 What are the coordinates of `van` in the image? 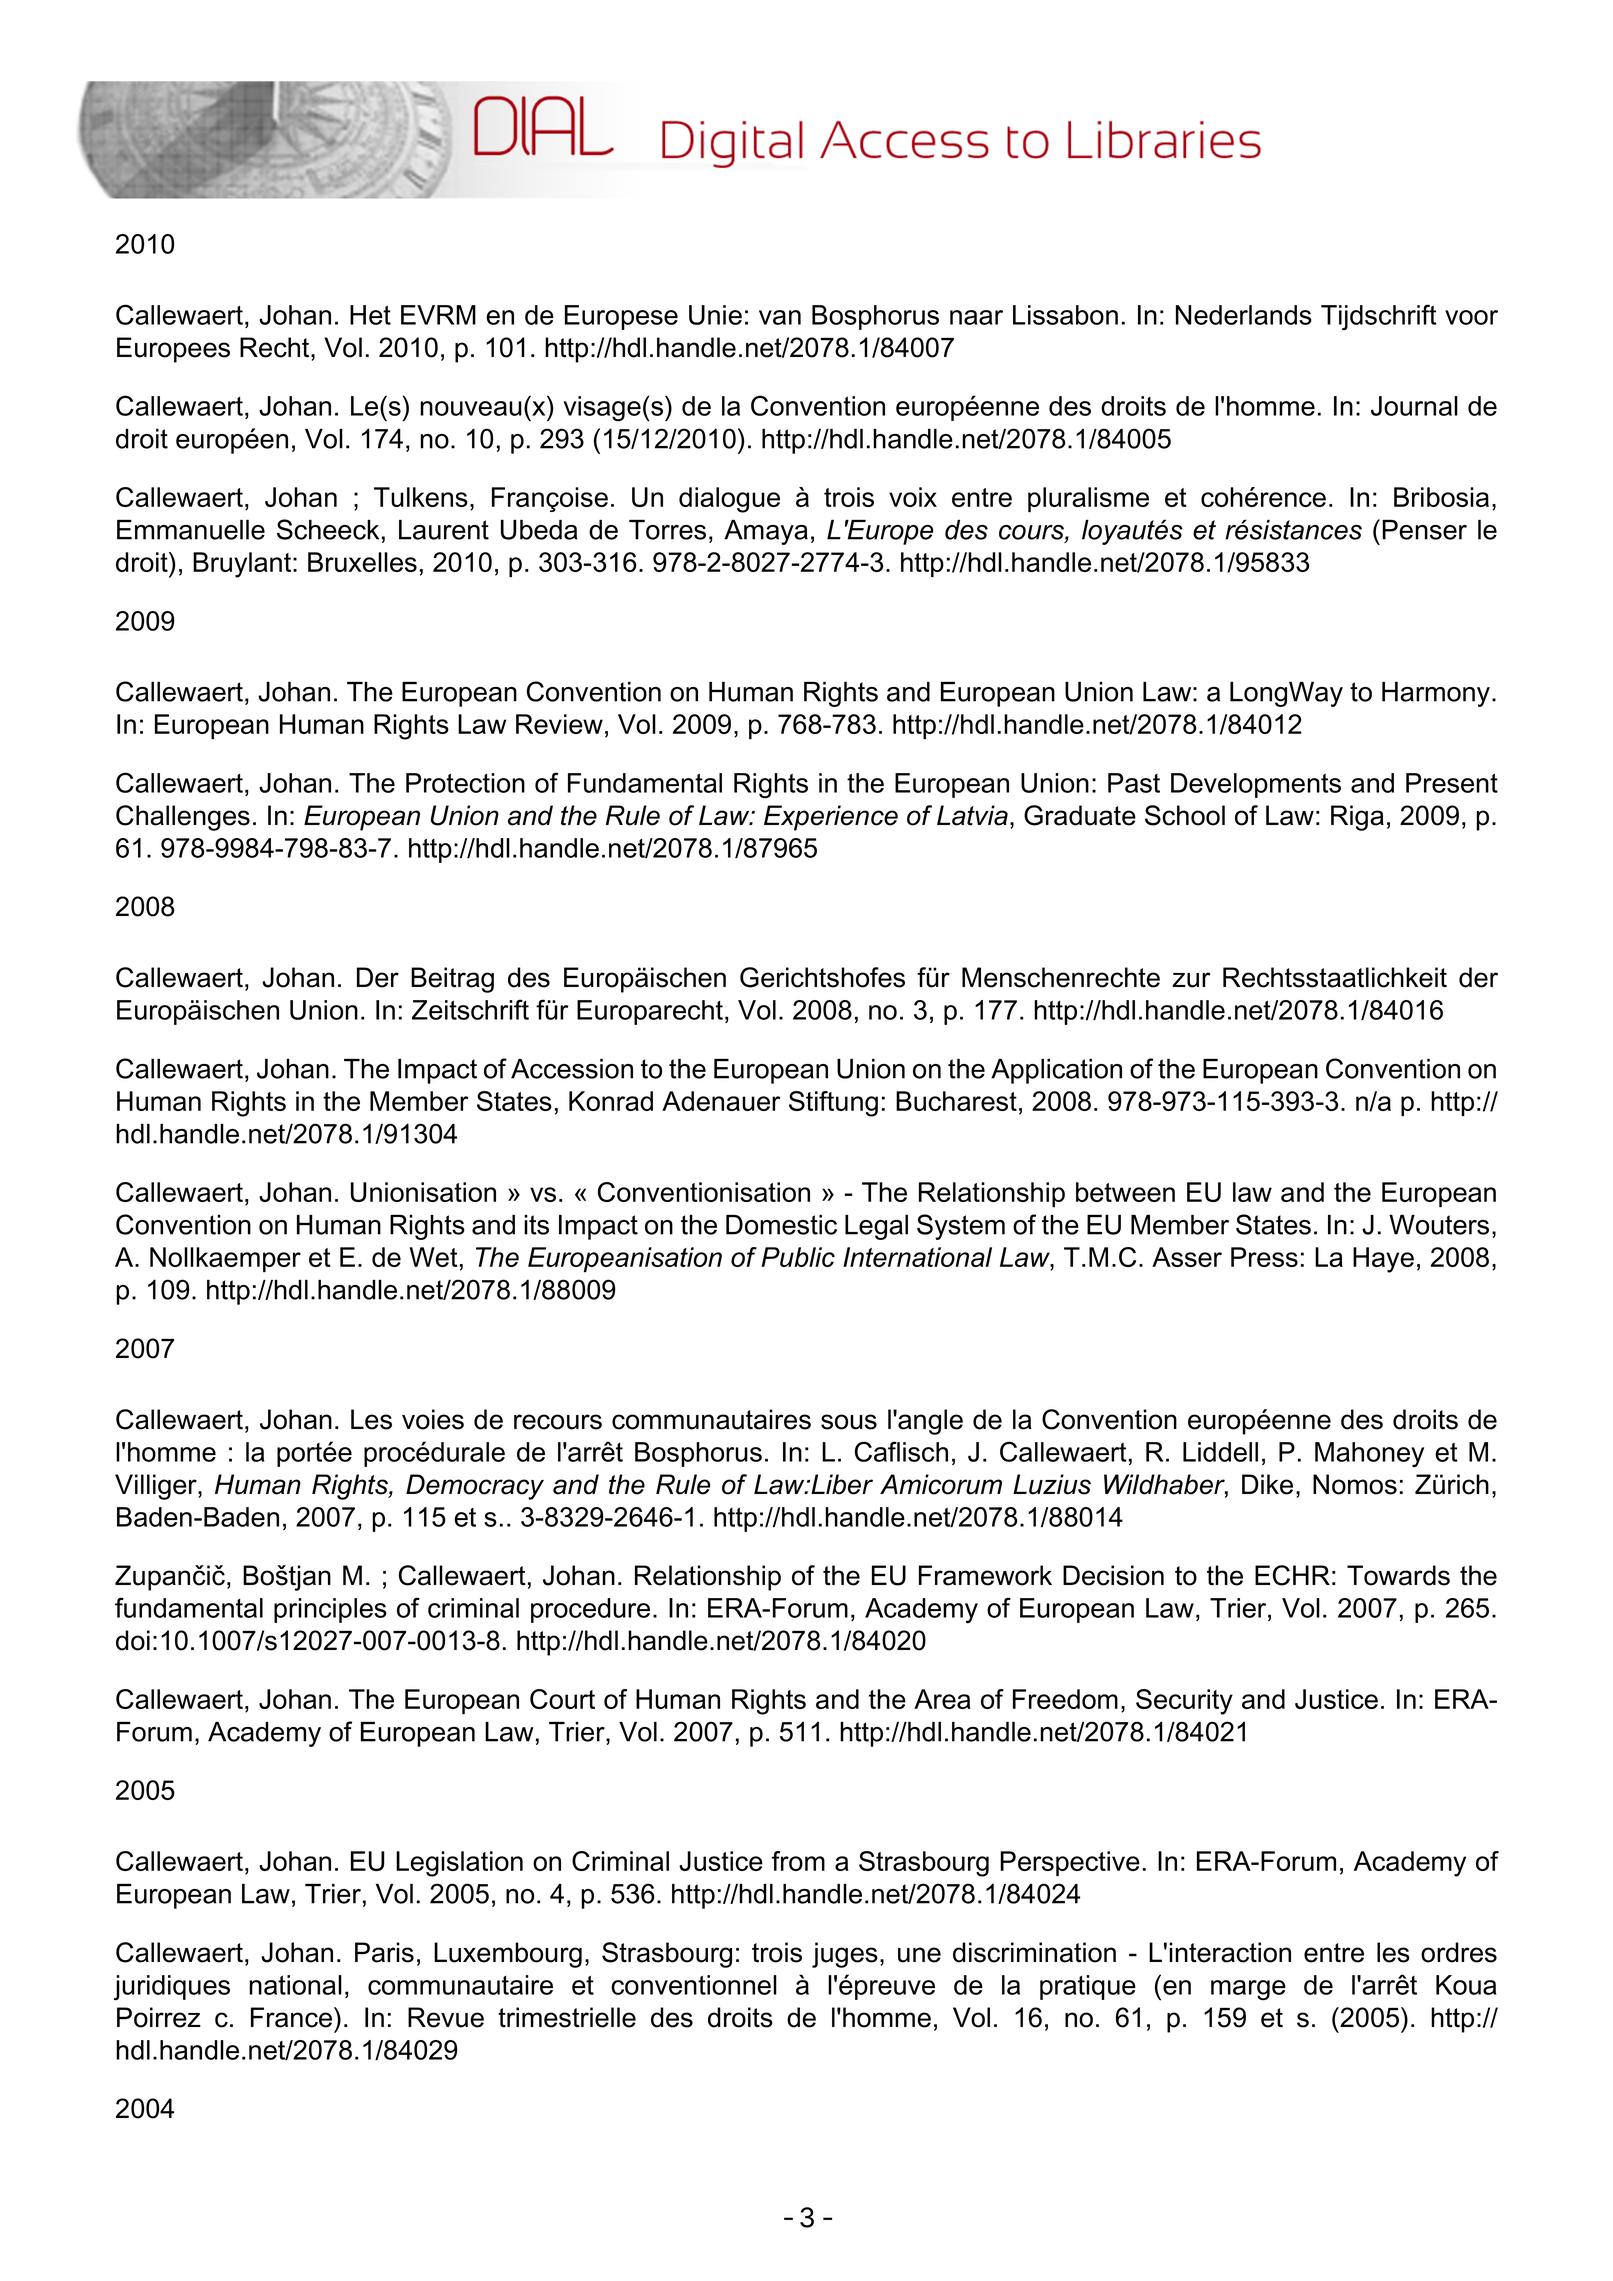 It's located at (780, 317).
